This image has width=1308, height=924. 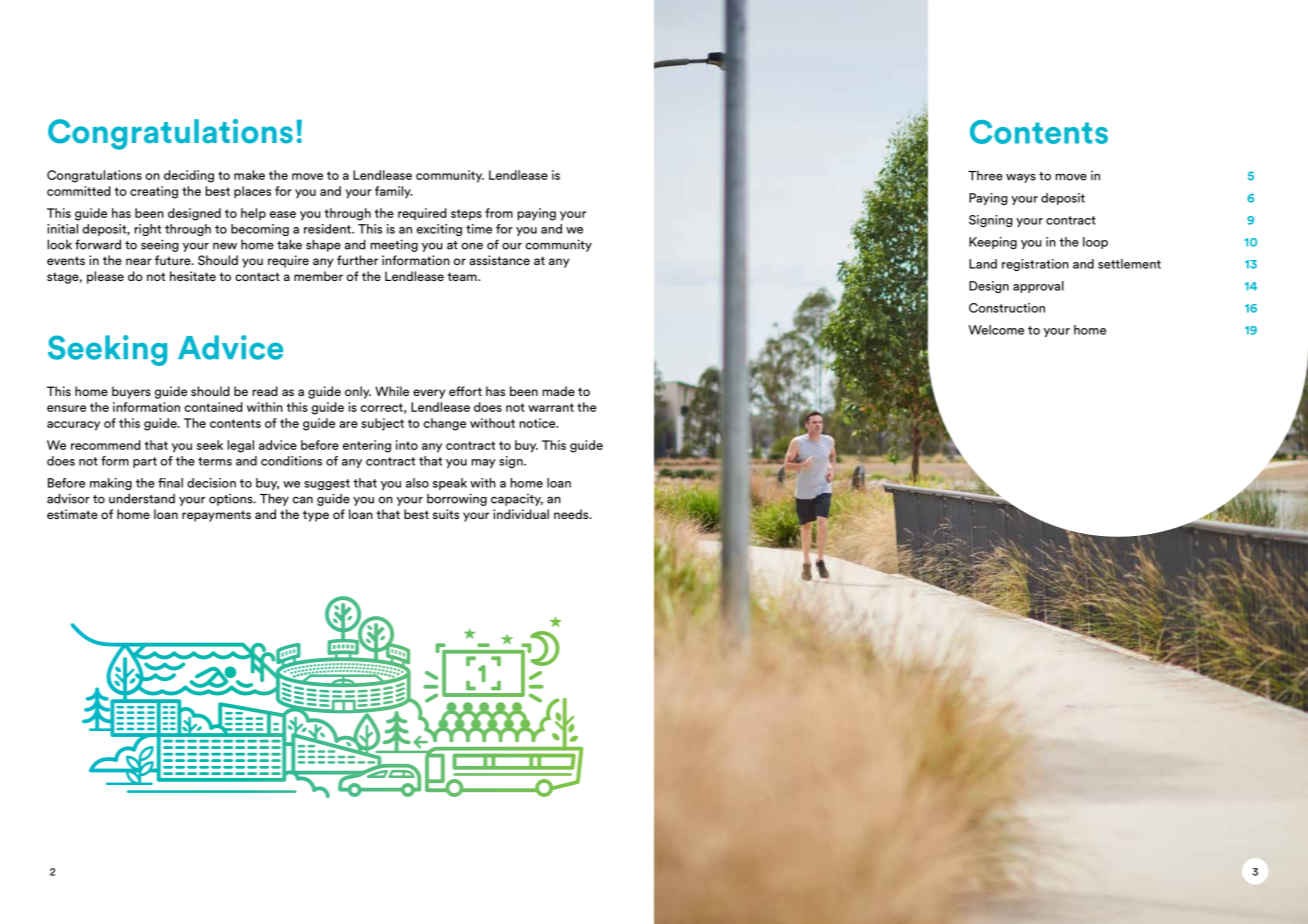 I want to click on deciding, so click(x=189, y=176).
